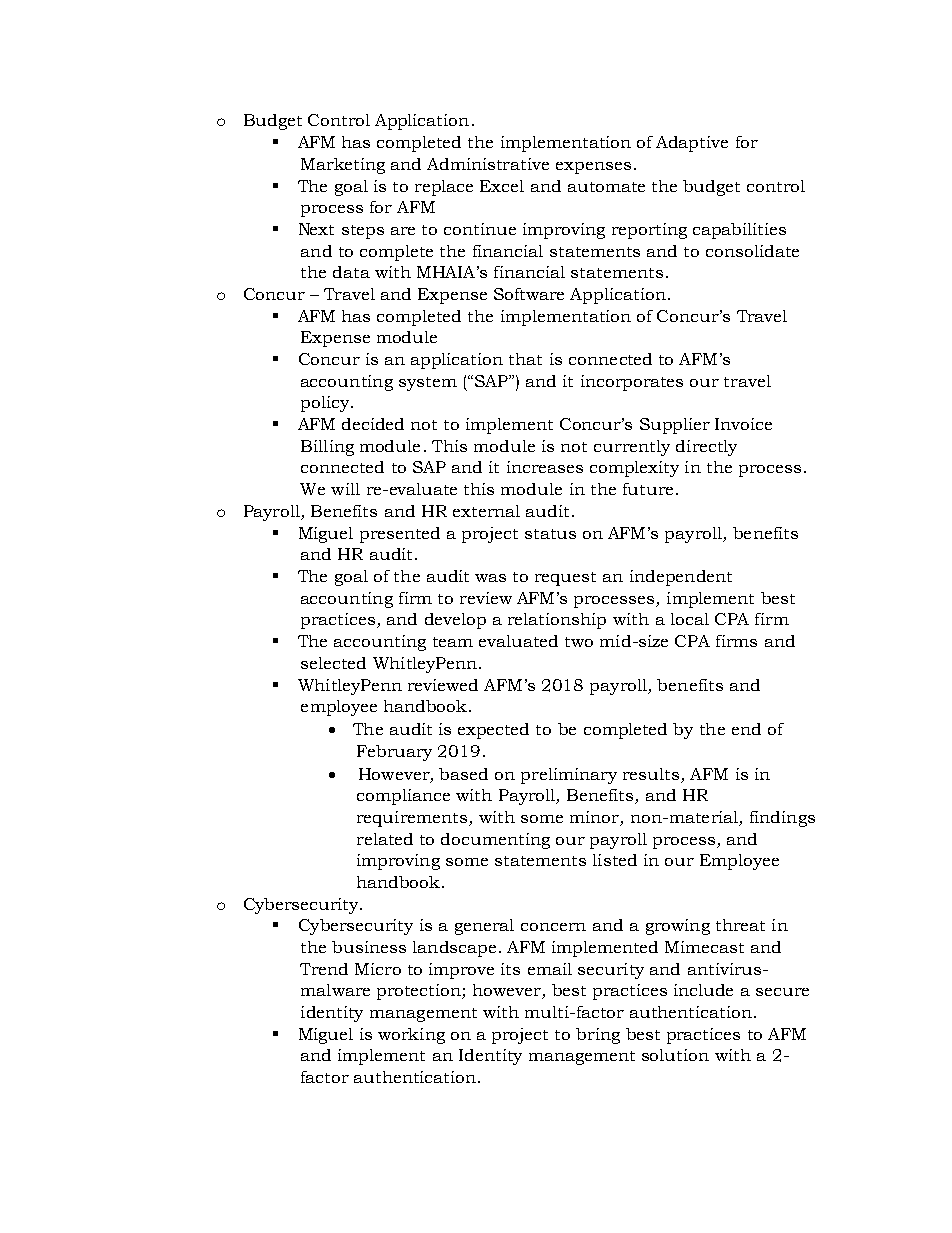 The height and width of the screenshot is (1233, 952). I want to click on include, so click(703, 990).
